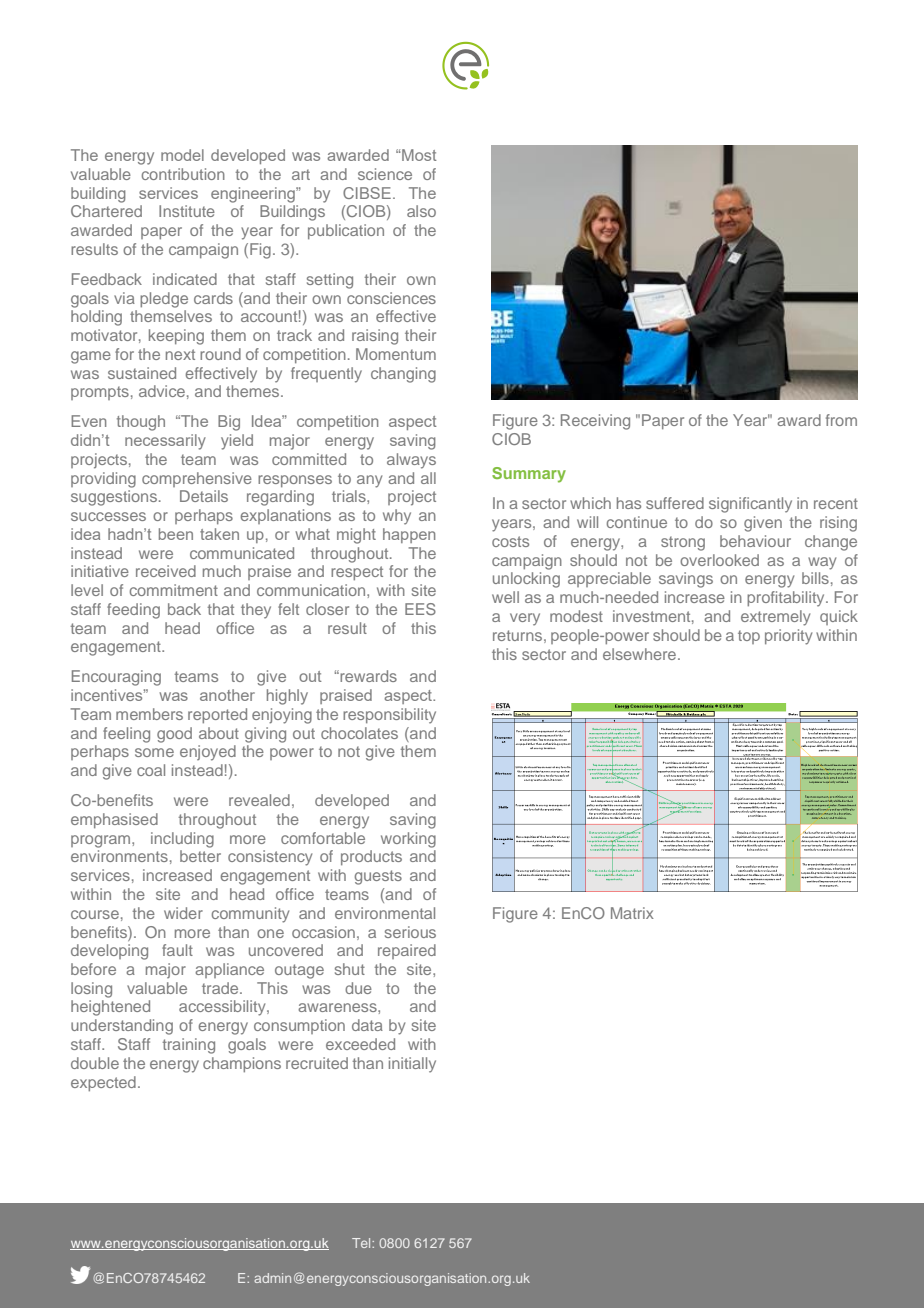 The height and width of the screenshot is (1308, 924). I want to click on contribution, so click(183, 174).
